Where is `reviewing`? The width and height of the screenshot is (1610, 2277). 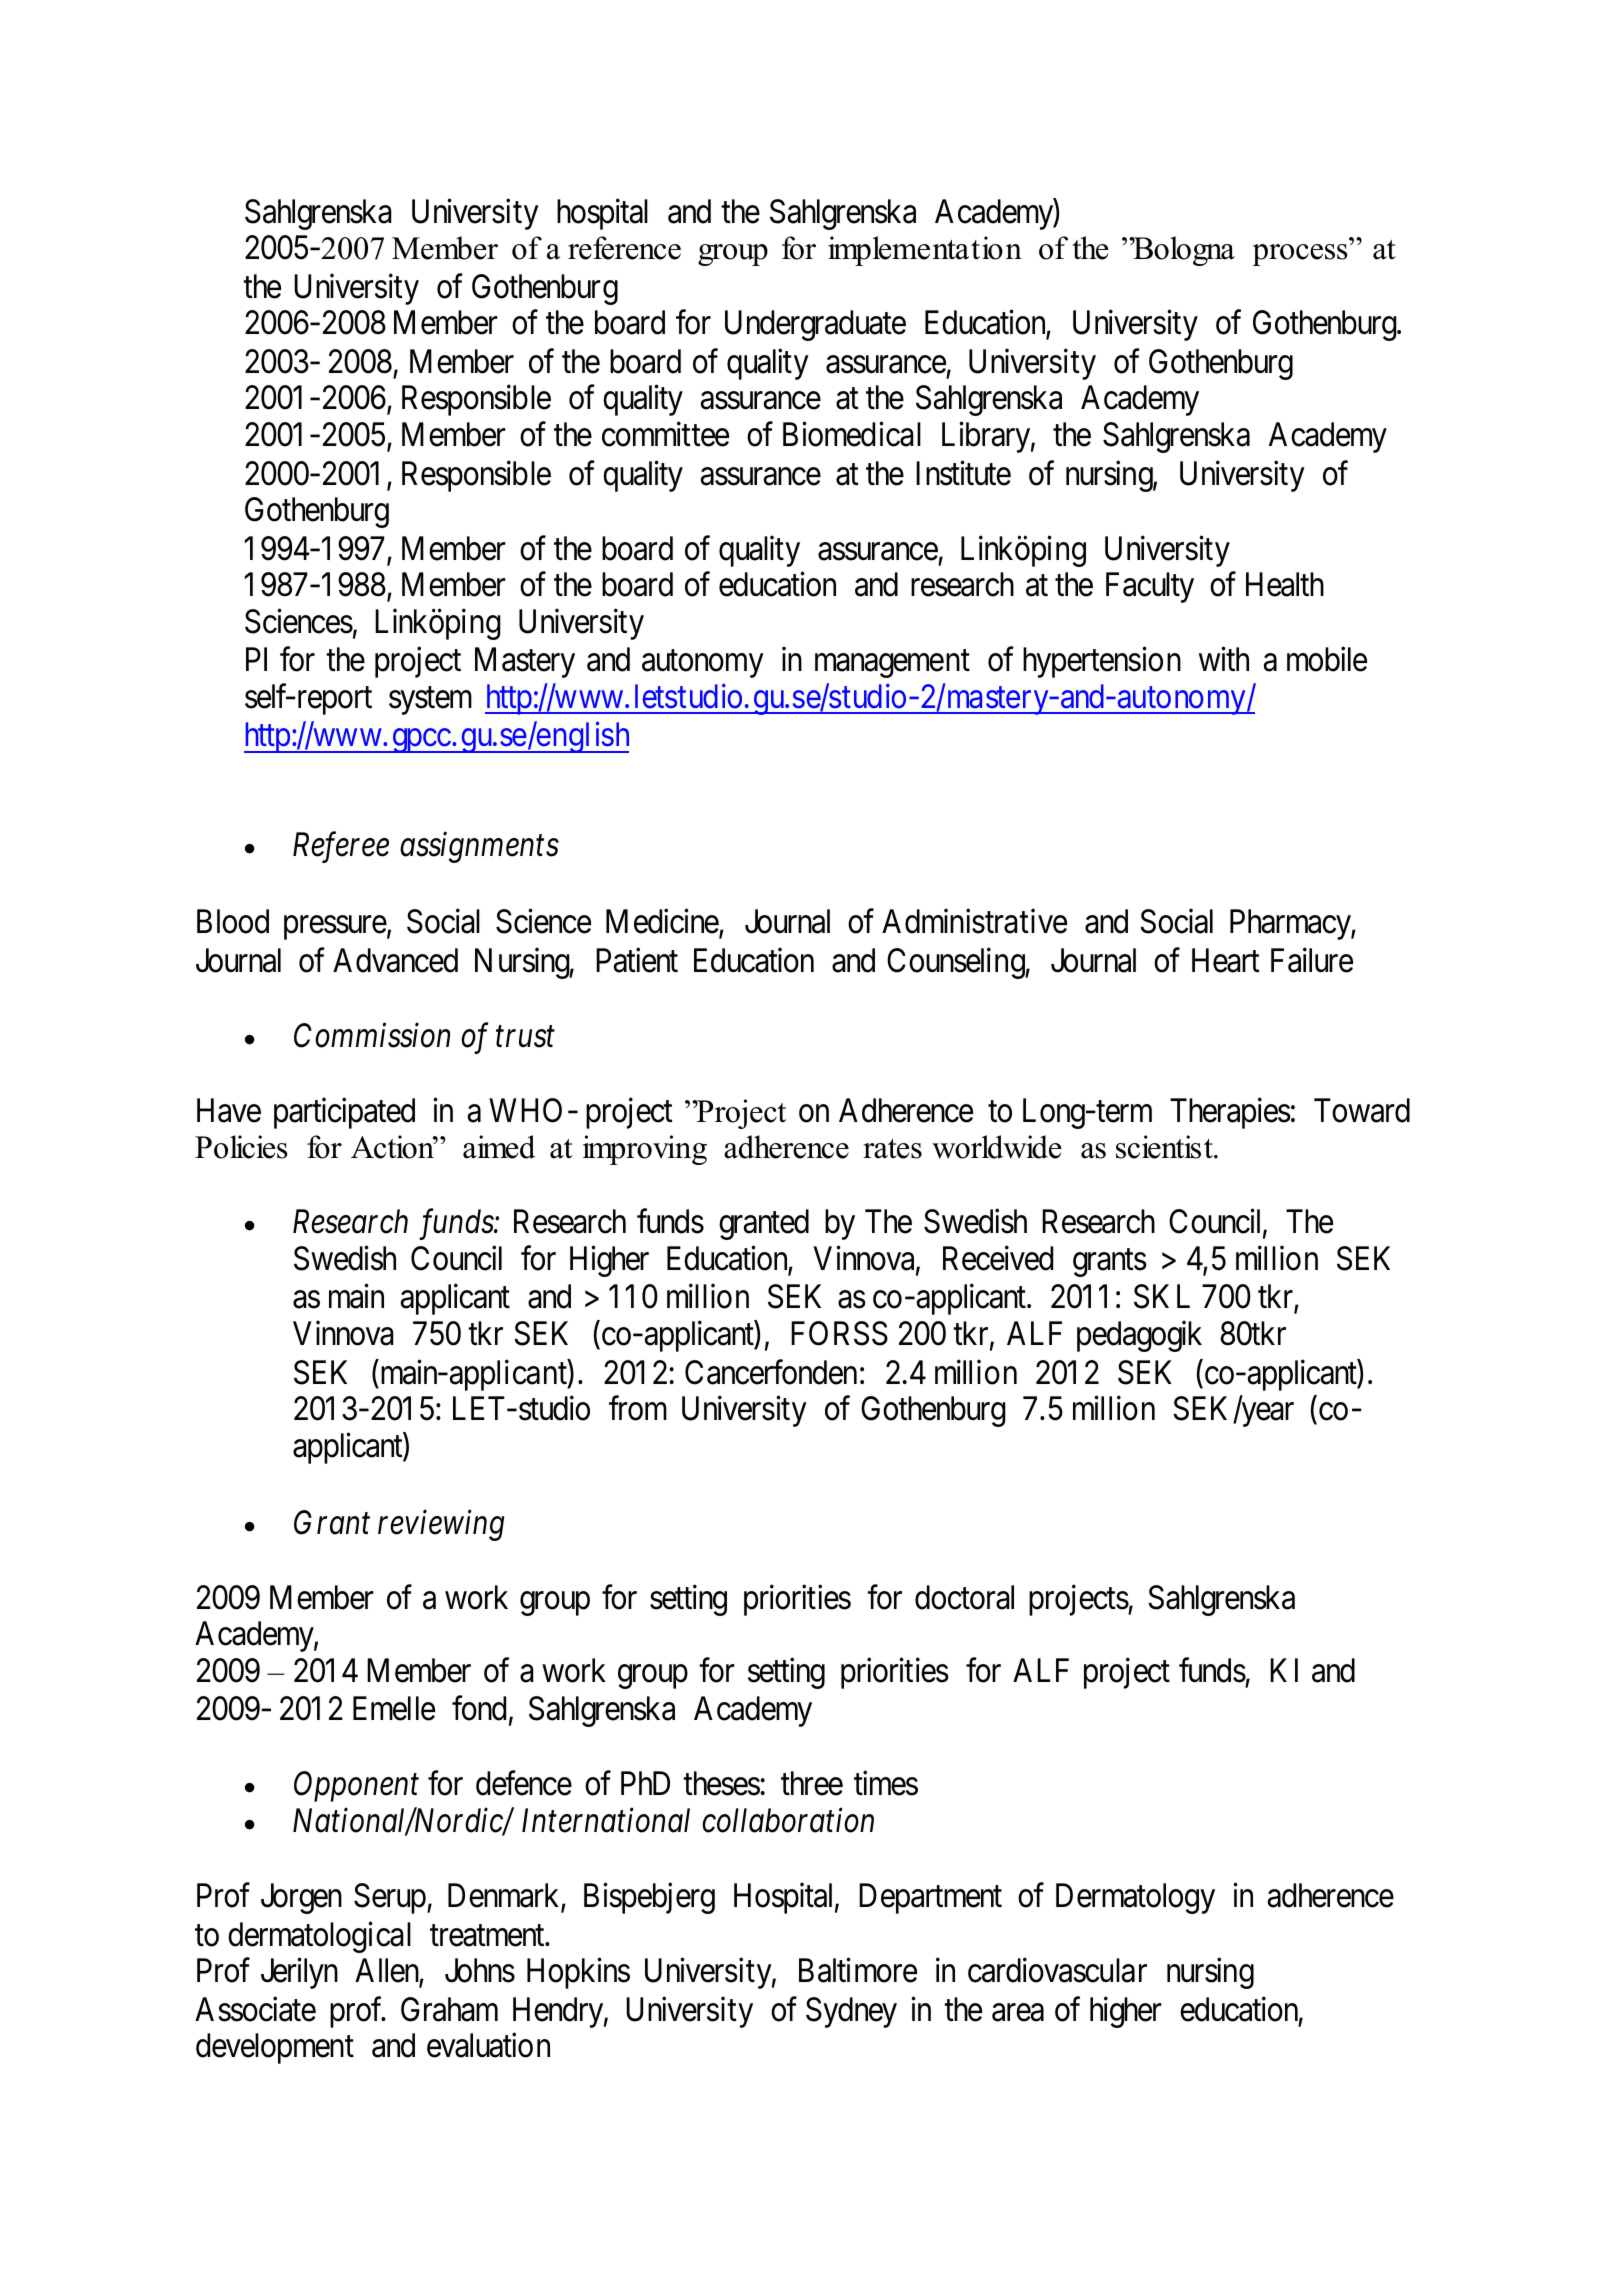
reviewing is located at coordinates (441, 1526).
